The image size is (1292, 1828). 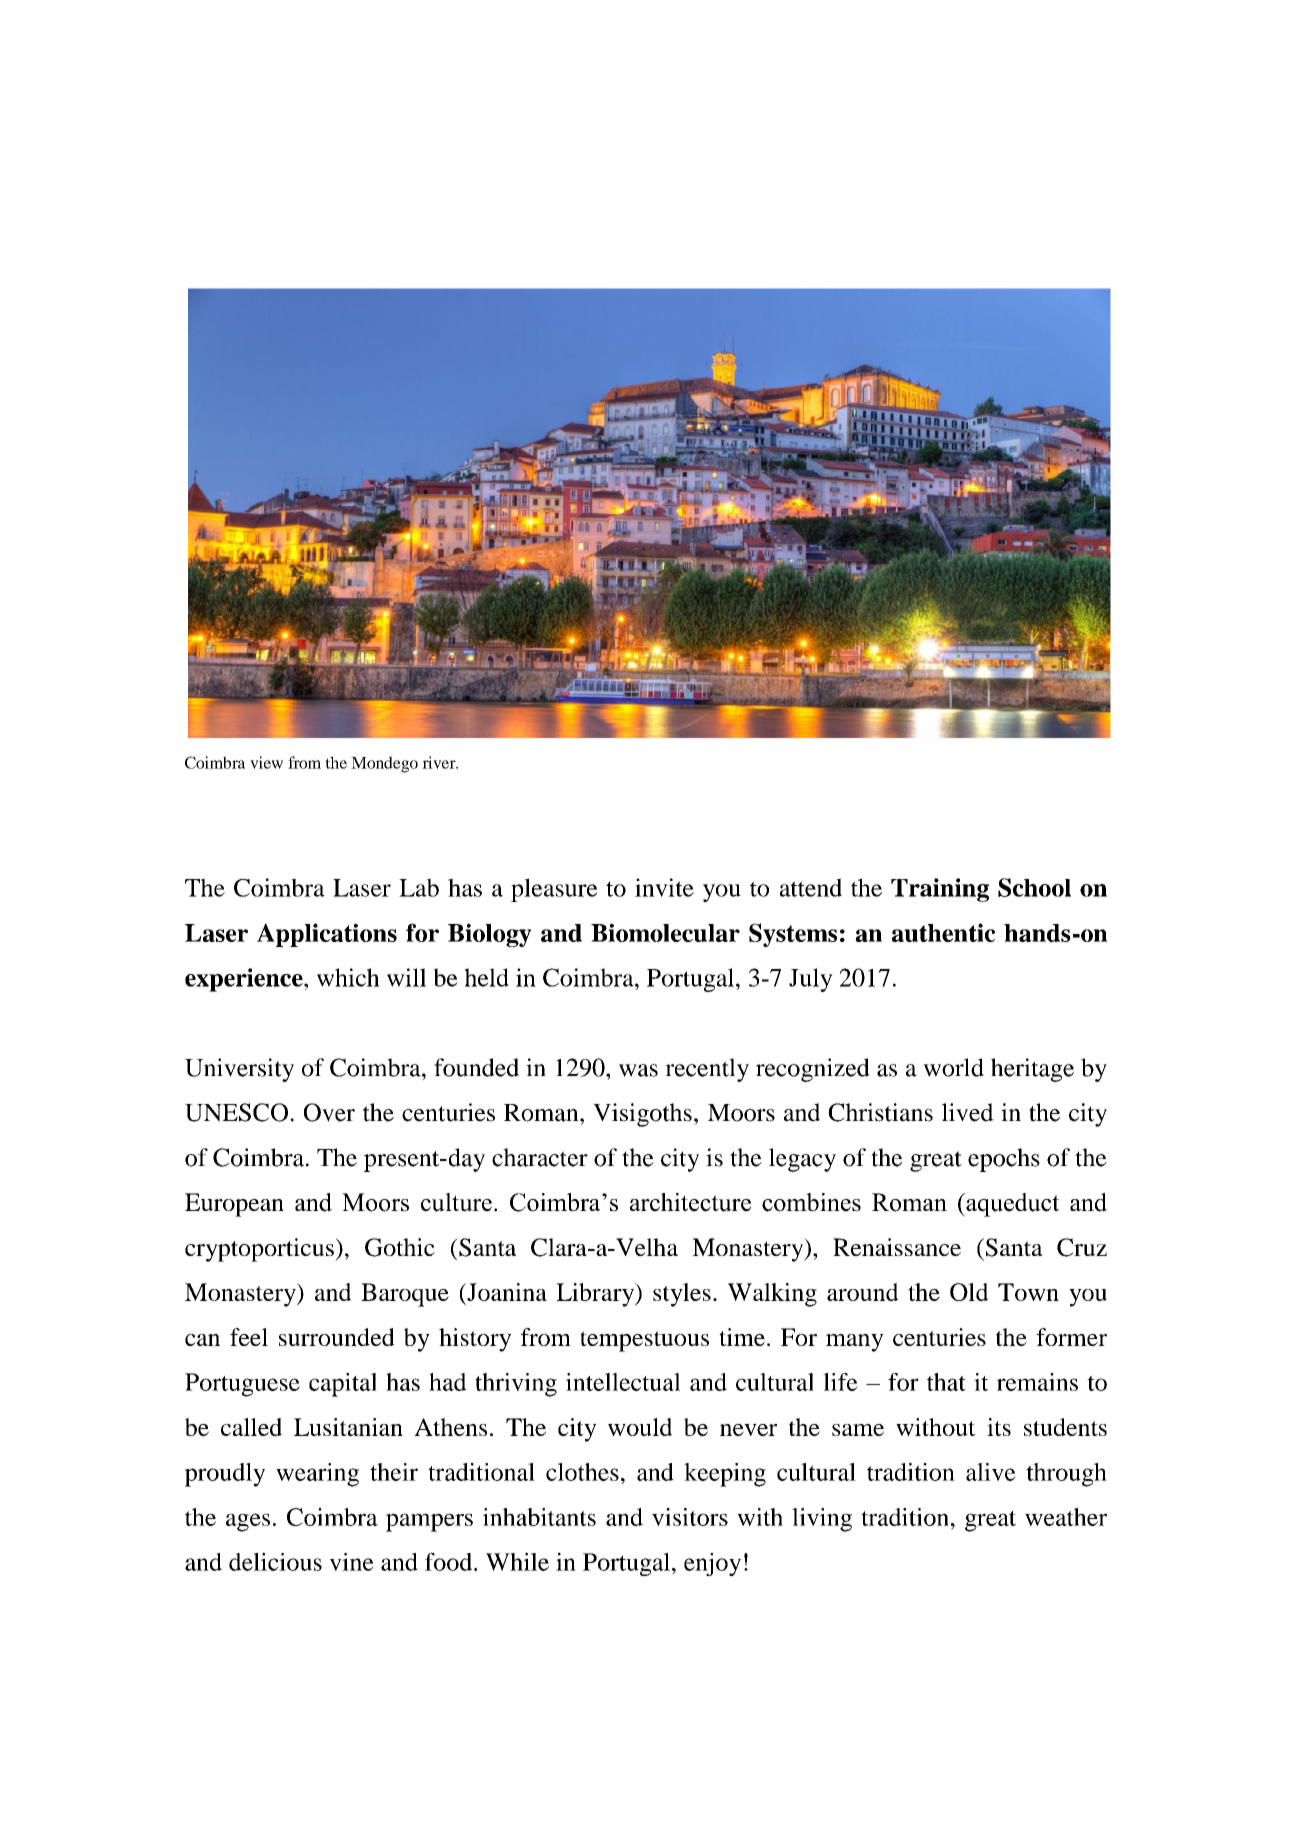 I want to click on School, so click(x=1034, y=887).
